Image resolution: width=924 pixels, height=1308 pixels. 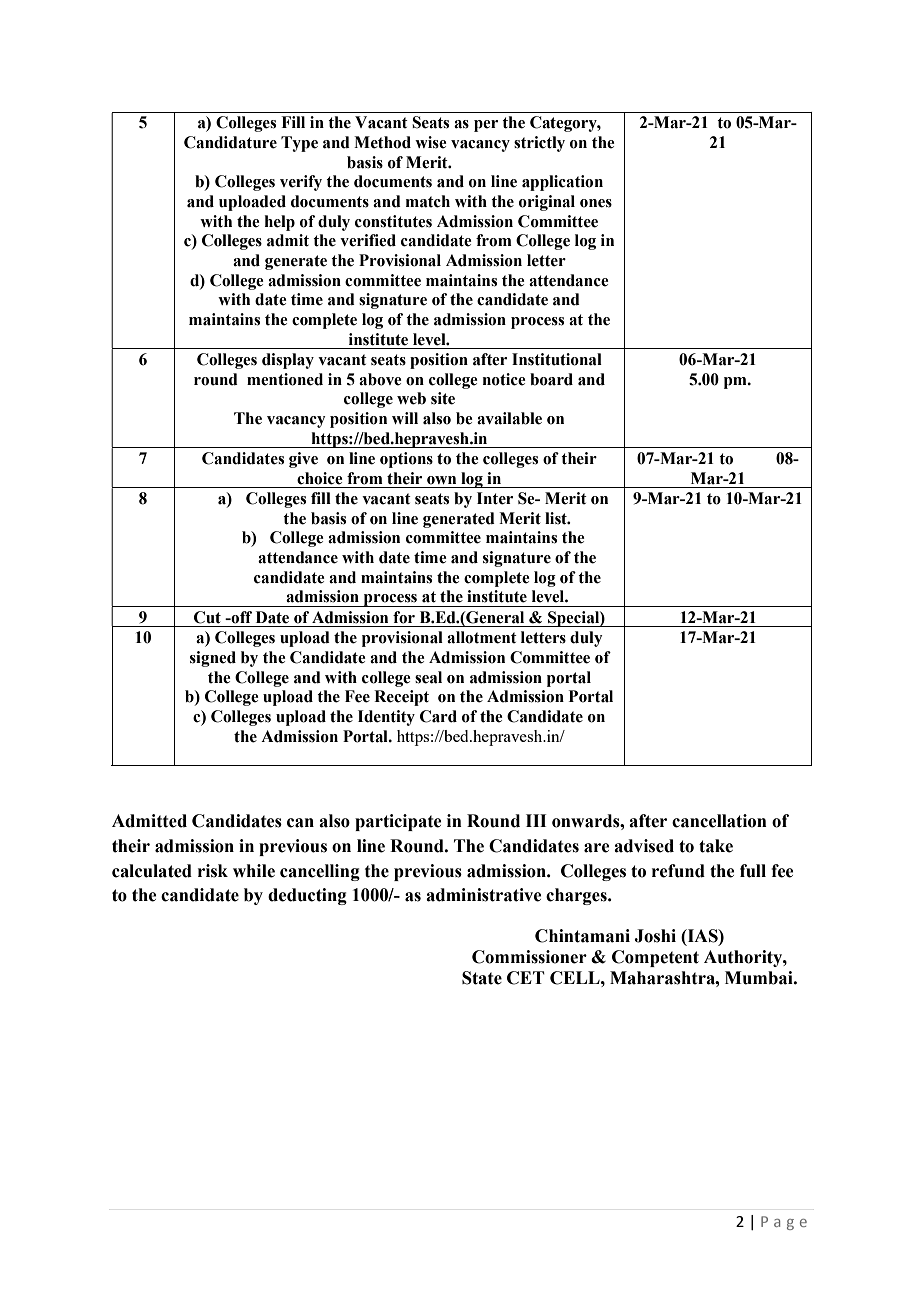 What do you see at coordinates (299, 144) in the screenshot?
I see `Type` at bounding box center [299, 144].
